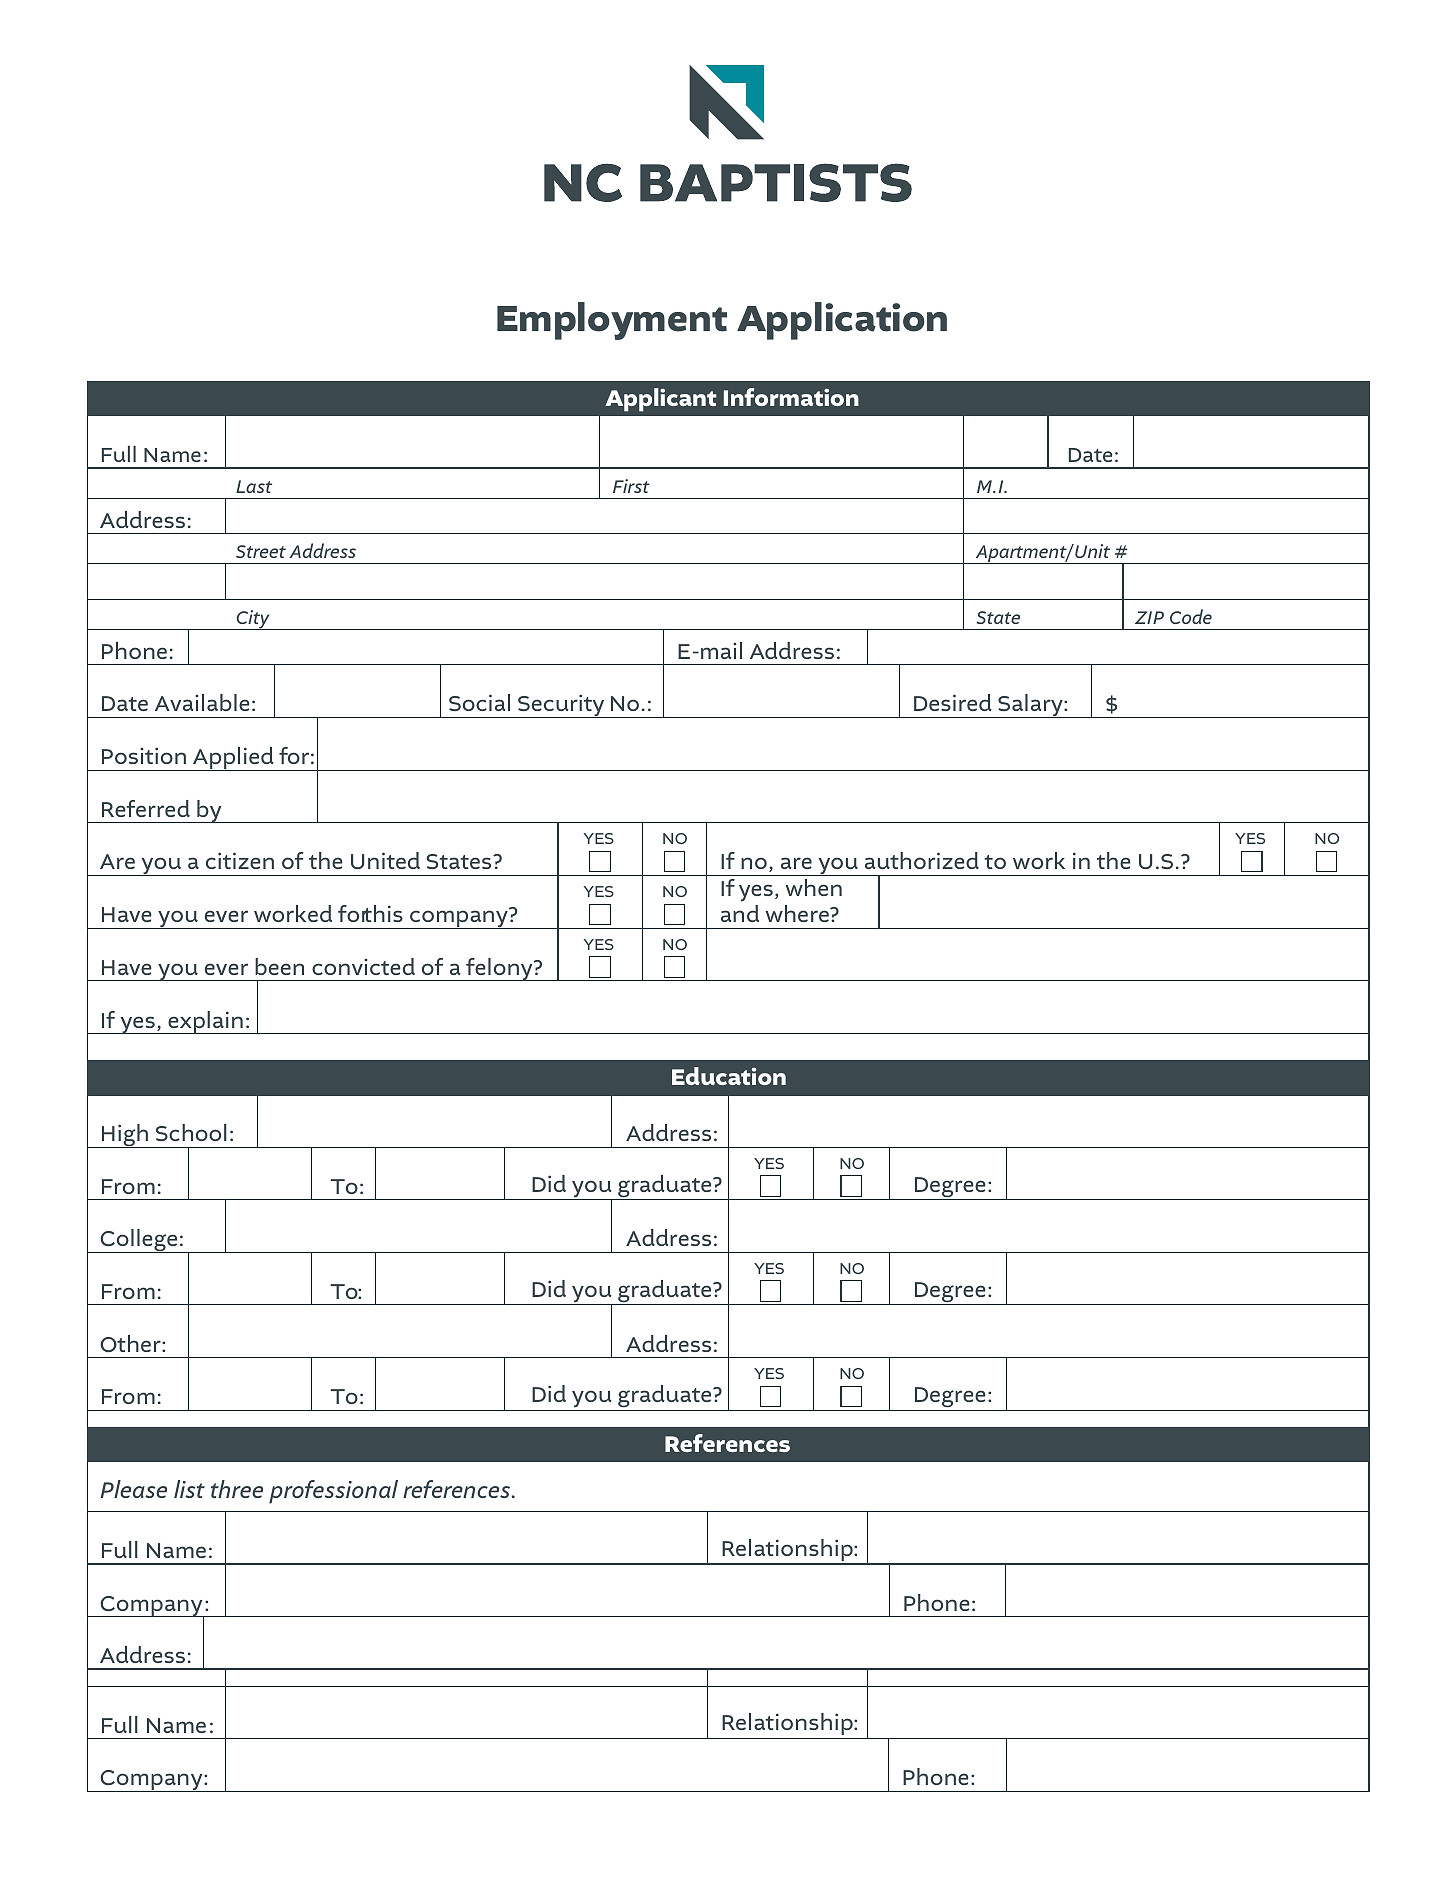  Describe the element at coordinates (561, 706) in the screenshot. I see `Security` at that location.
